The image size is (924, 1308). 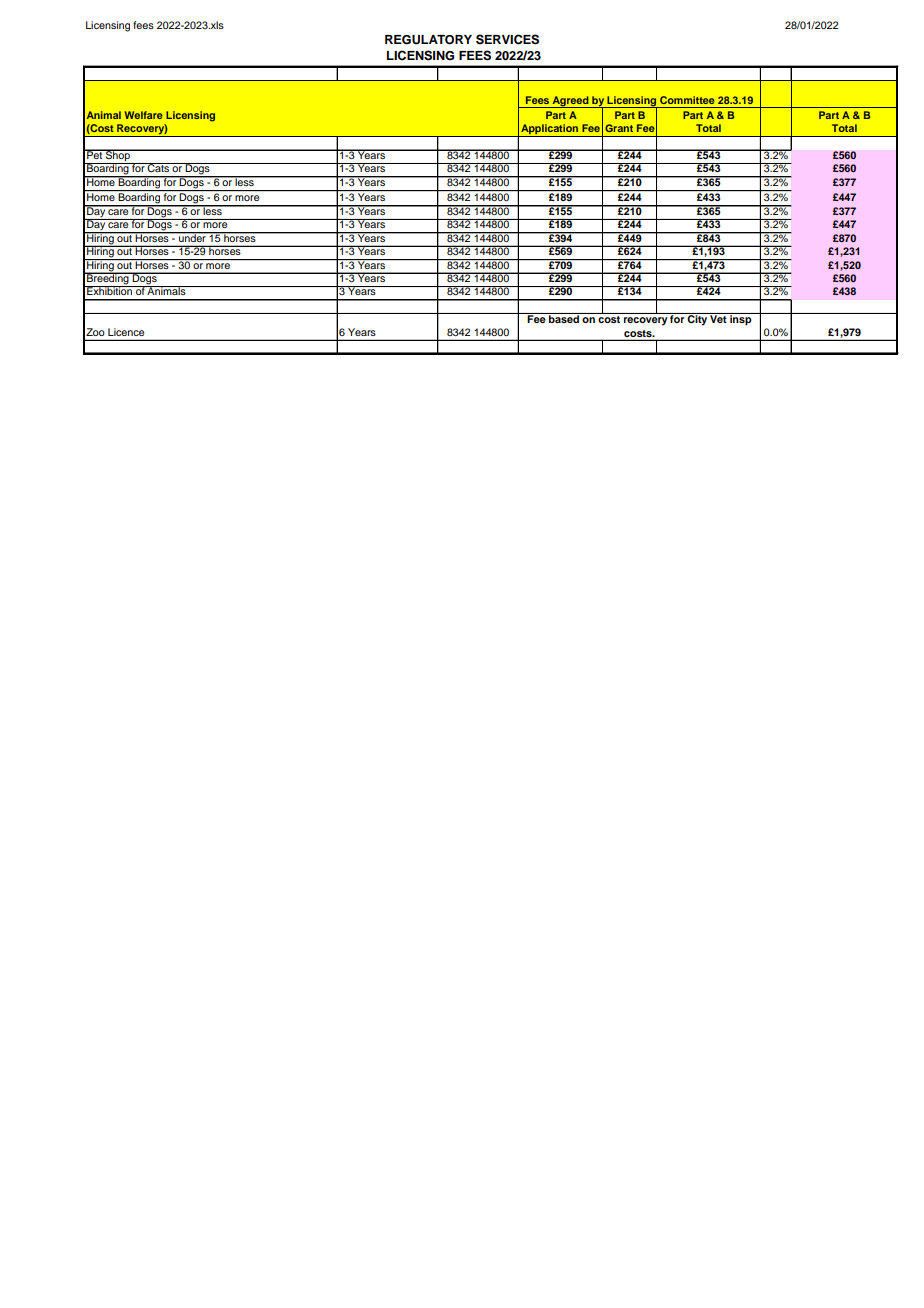 What do you see at coordinates (687, 100) in the screenshot?
I see `Committee` at bounding box center [687, 100].
